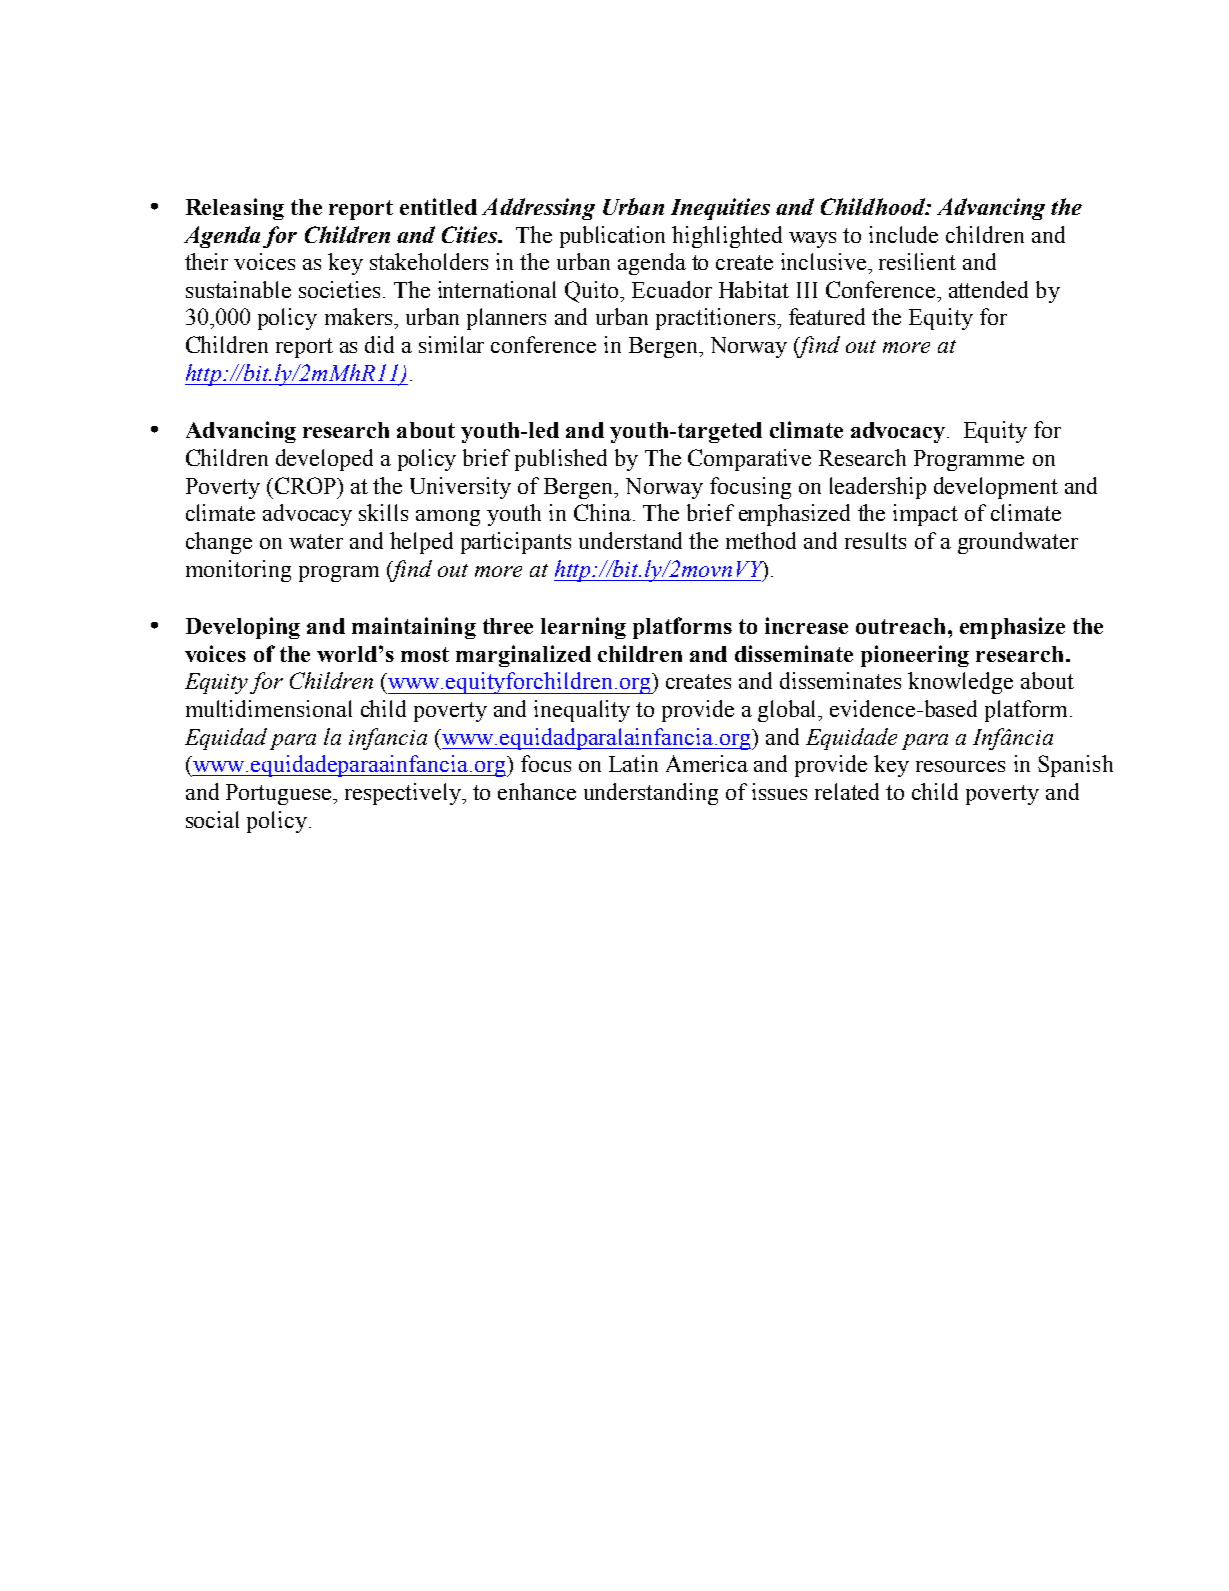 The width and height of the document is (1229, 1591). I want to click on did, so click(379, 344).
